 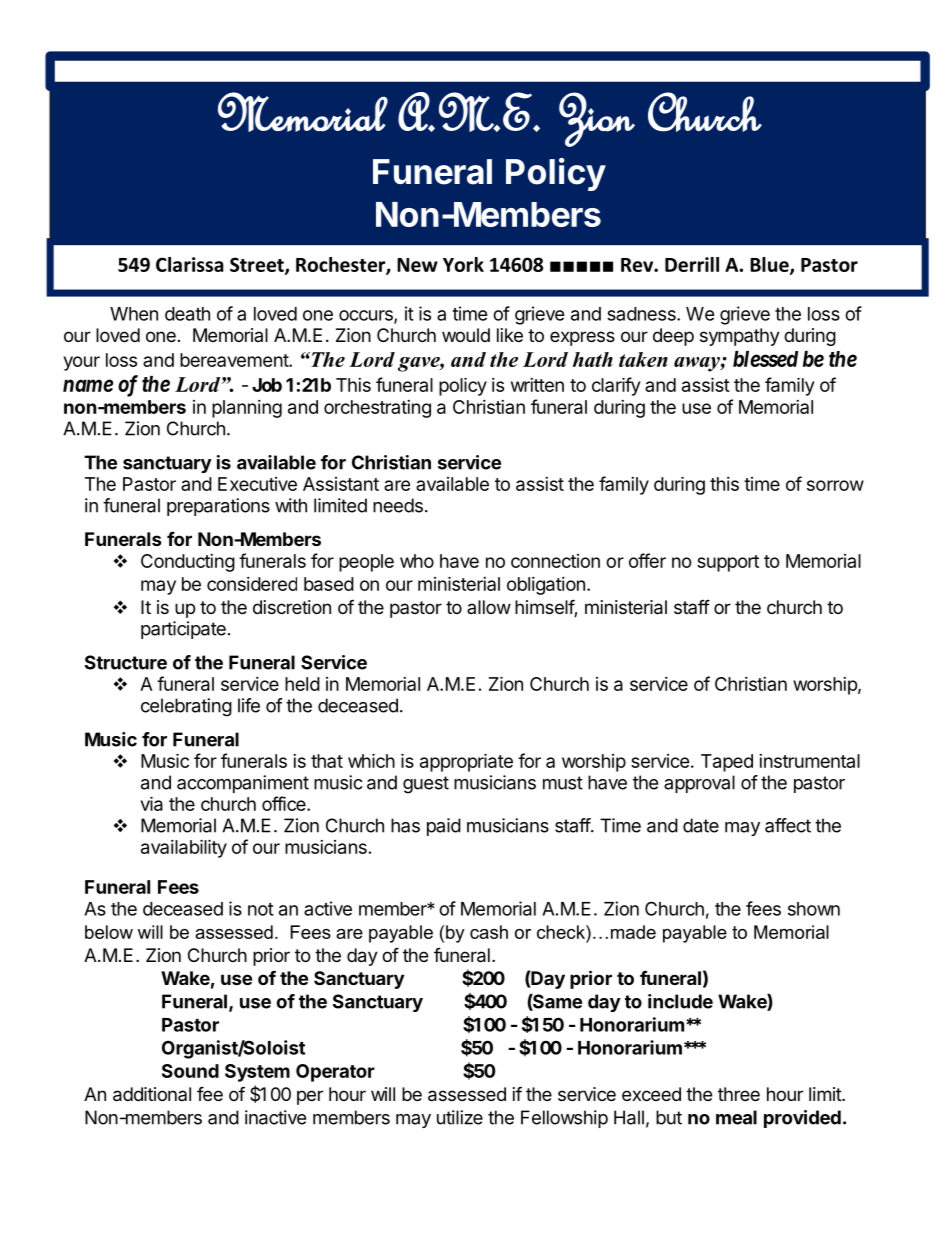 I want to click on death, so click(x=187, y=314).
